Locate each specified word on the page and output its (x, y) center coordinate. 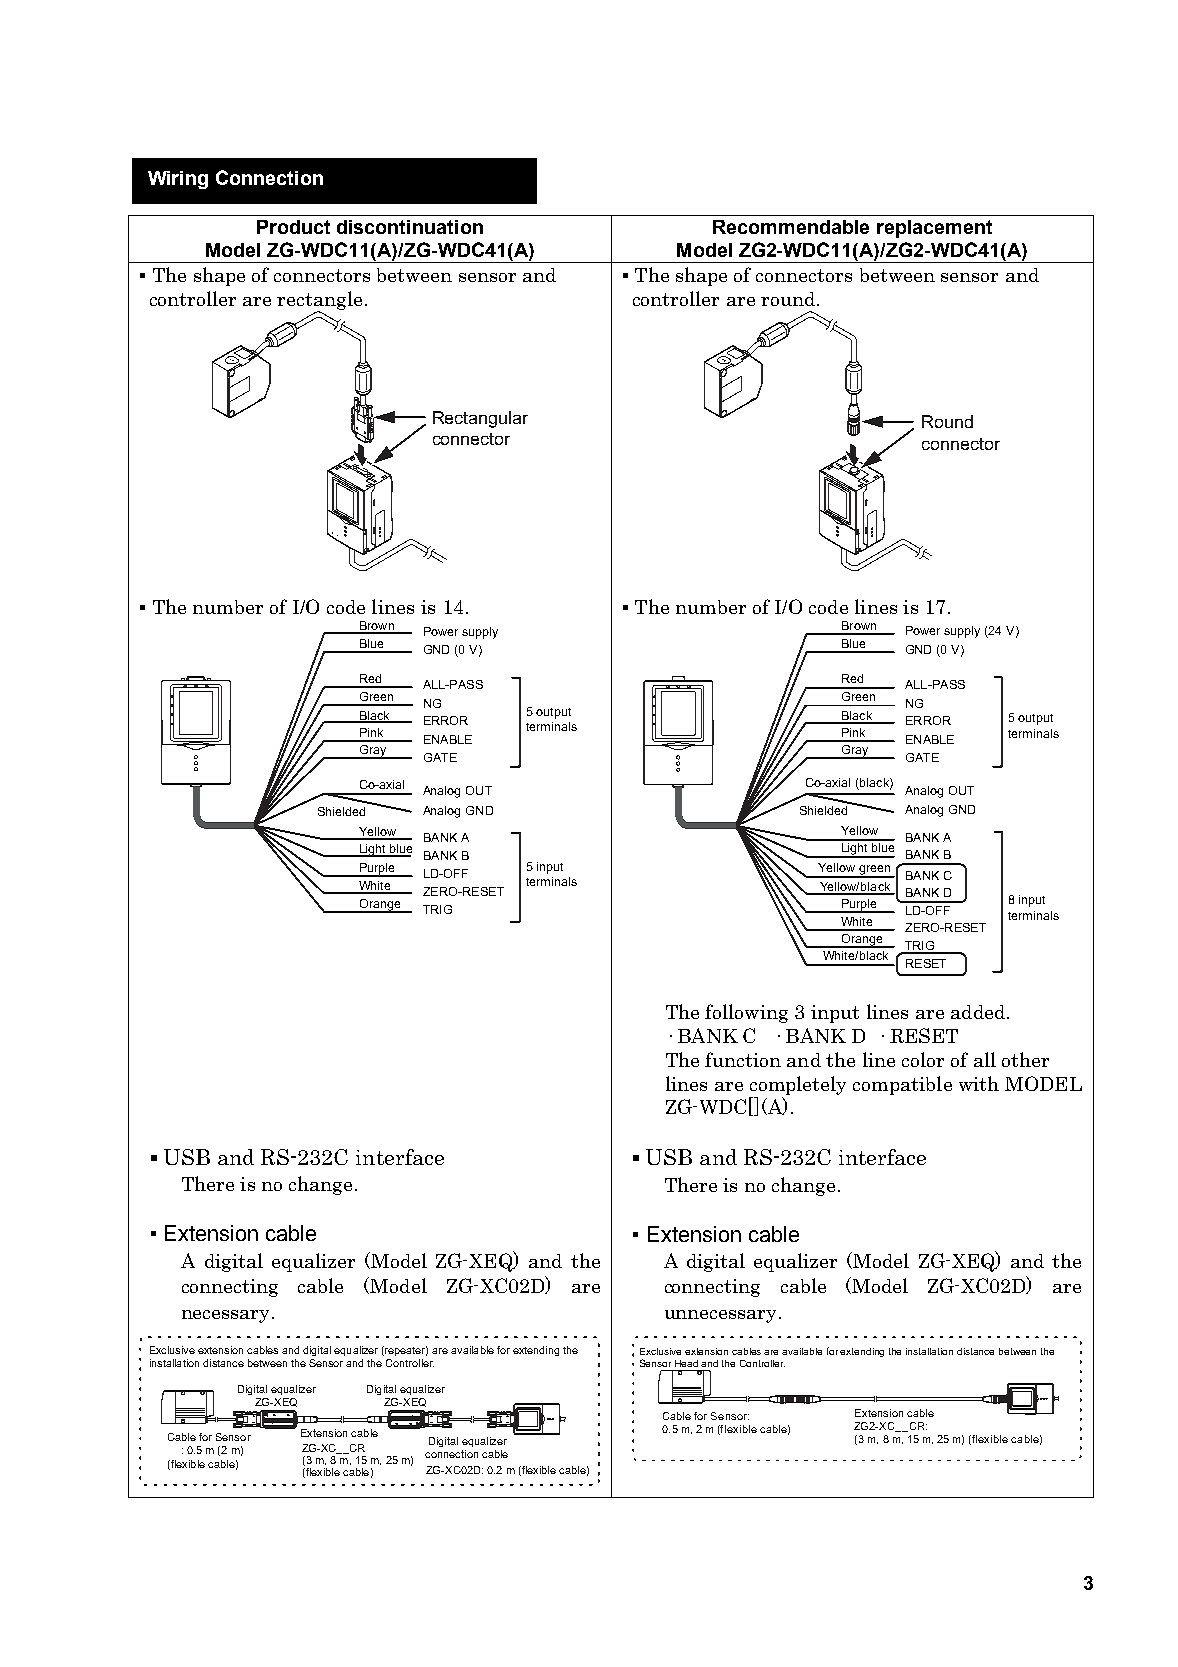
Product (293, 227)
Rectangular (480, 419)
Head (686, 1363)
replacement (934, 229)
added (978, 1012)
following (746, 1013)
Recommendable (791, 227)
